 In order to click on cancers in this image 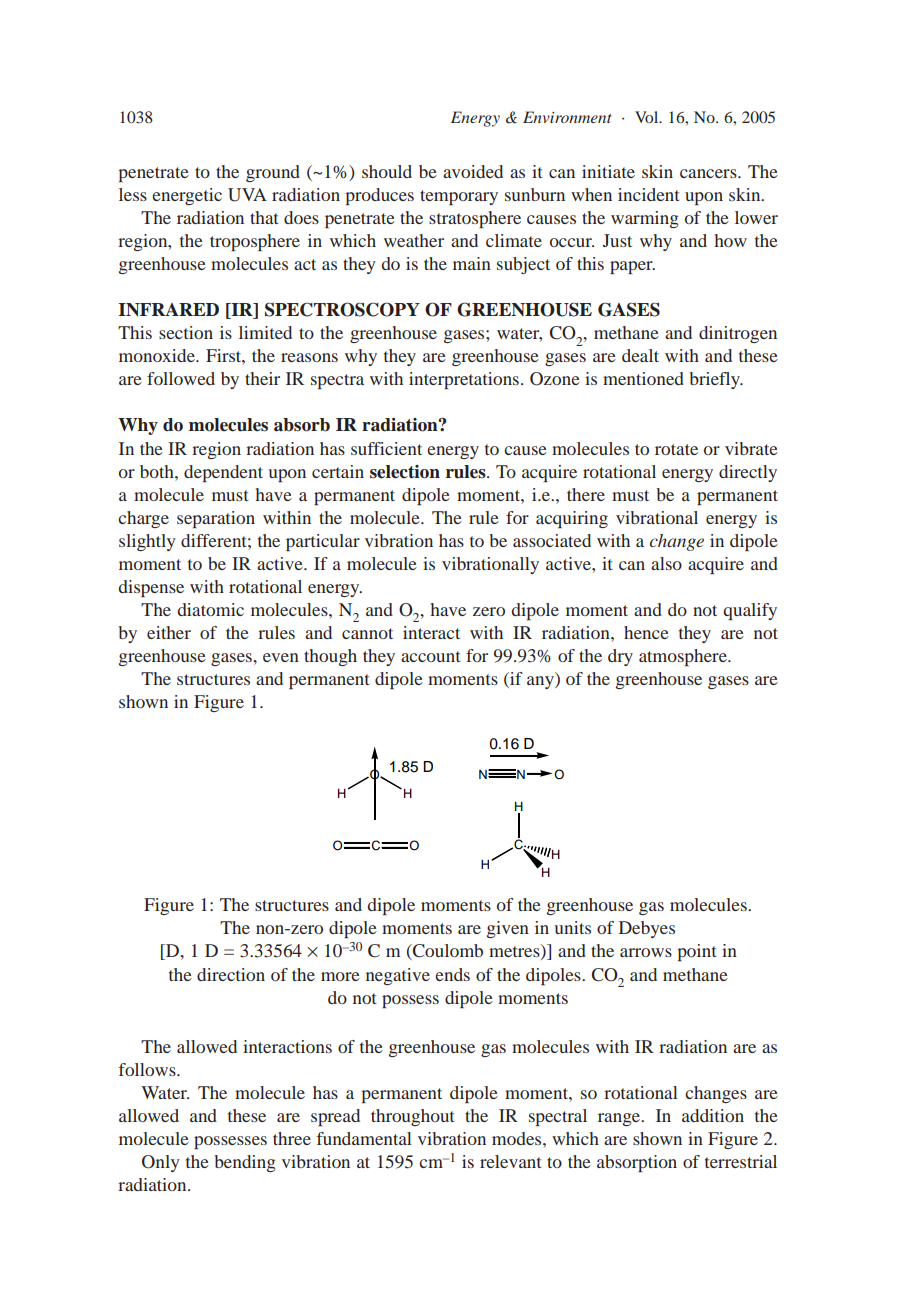, I will do `click(709, 173)`.
